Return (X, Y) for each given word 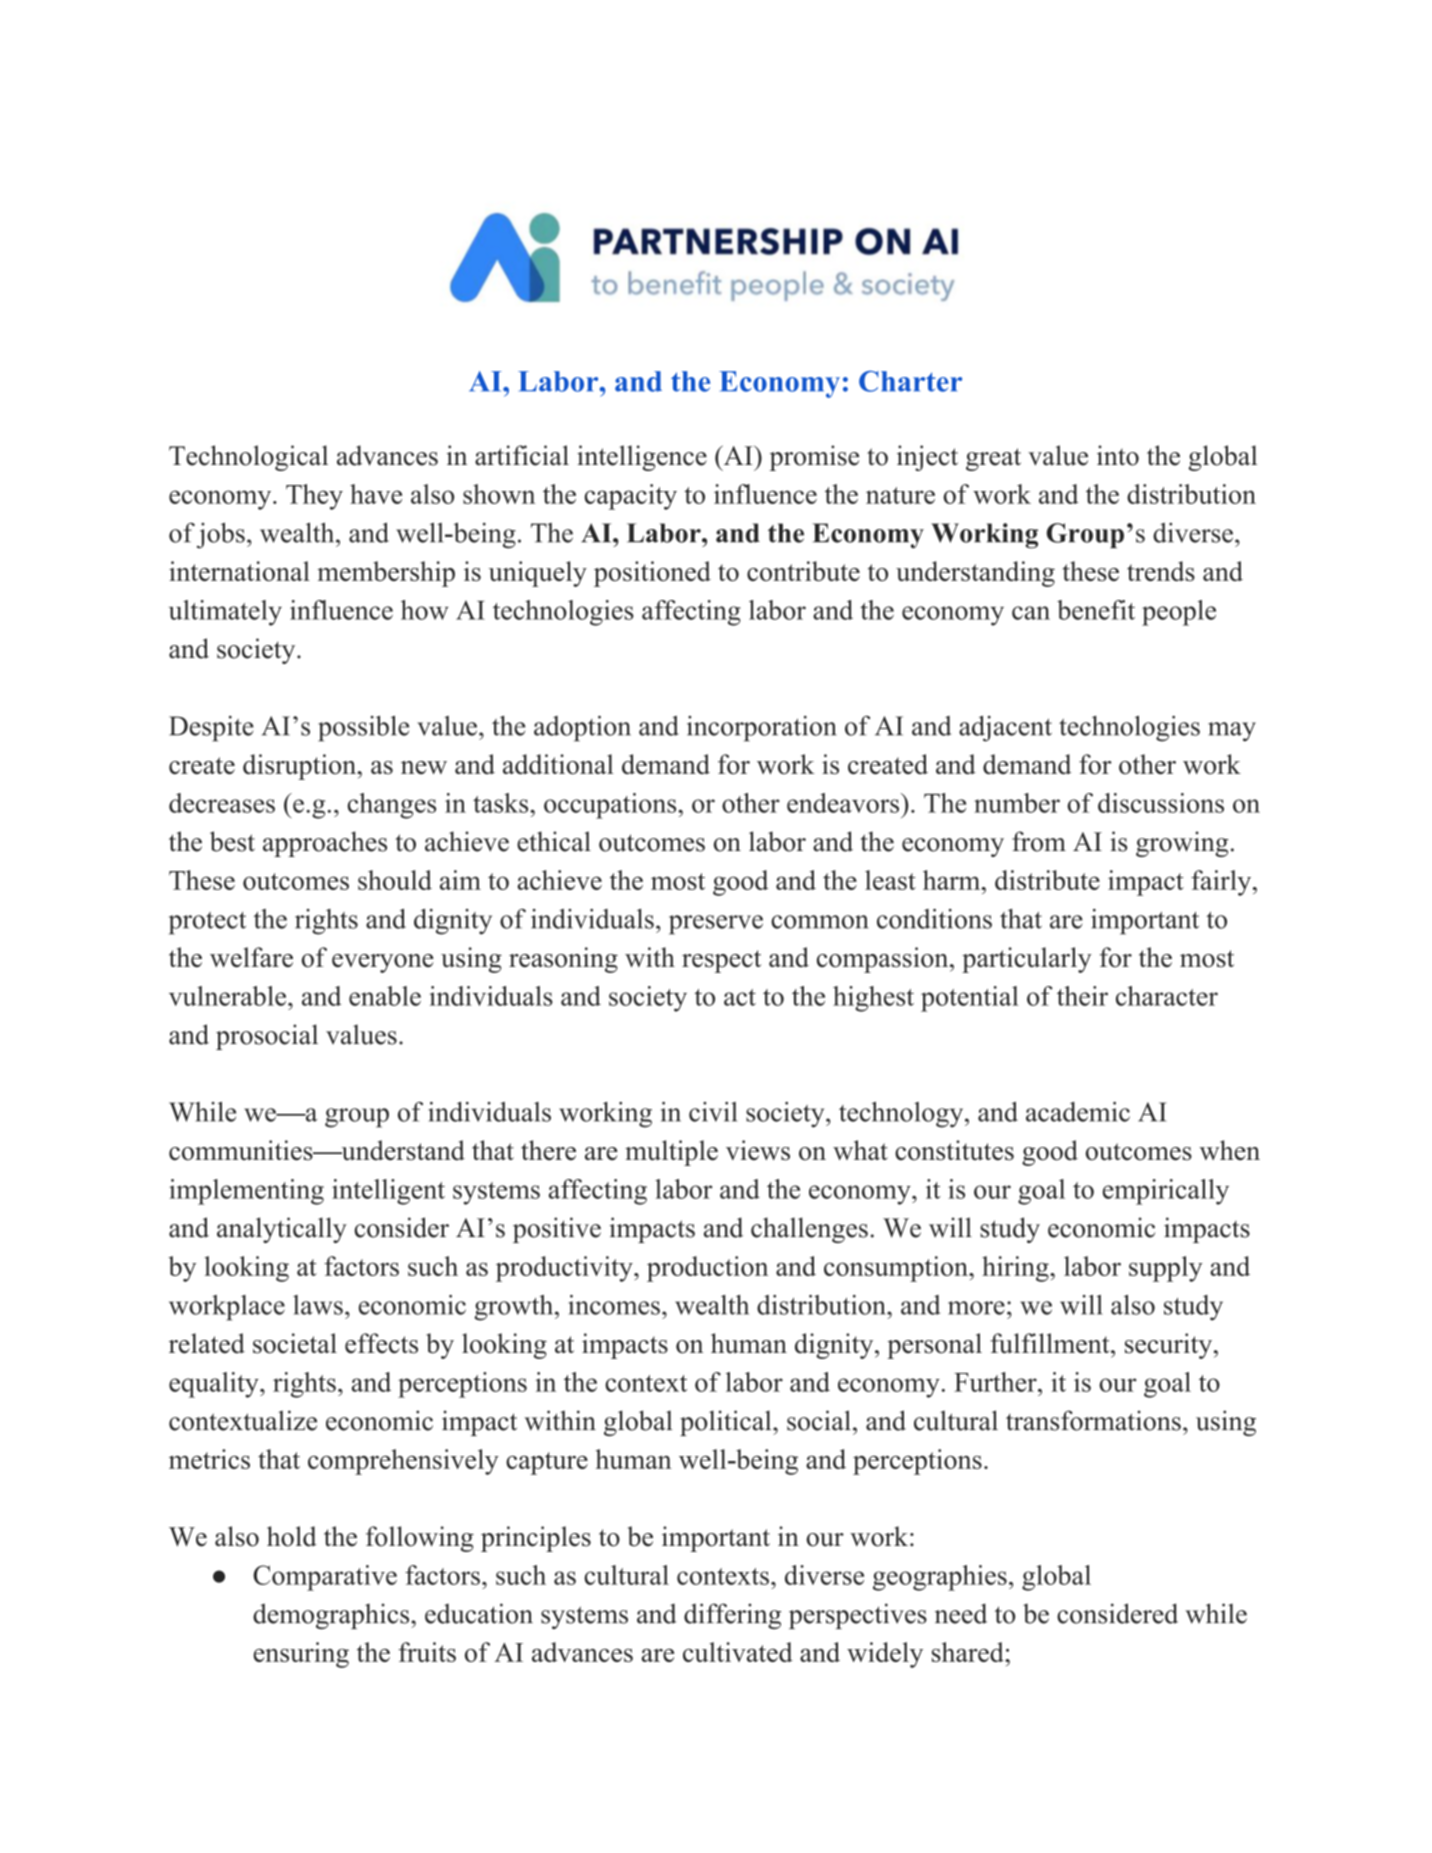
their (1082, 996)
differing (732, 1616)
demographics (332, 1616)
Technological (248, 458)
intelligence (642, 458)
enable (385, 996)
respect (721, 961)
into (1118, 455)
